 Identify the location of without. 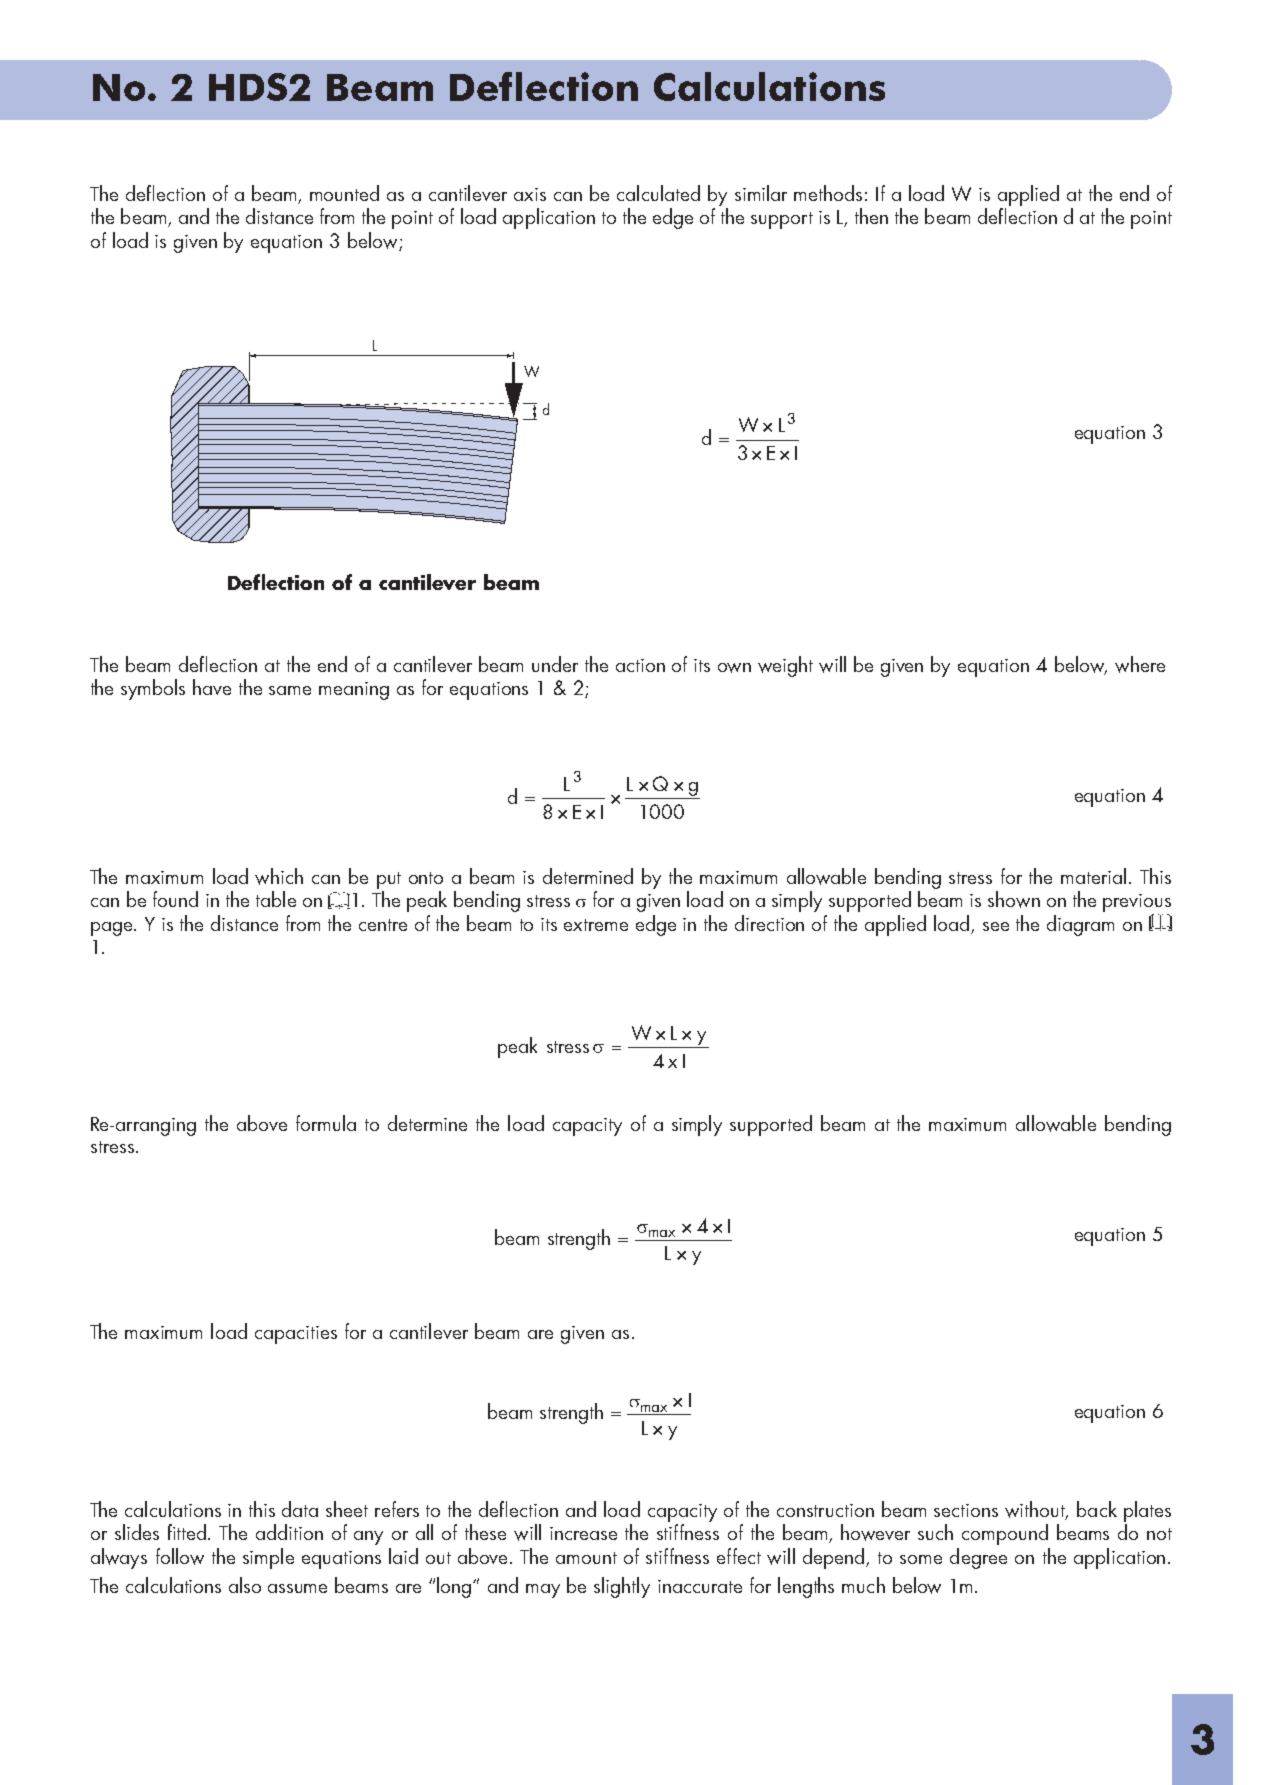
(1036, 1510).
